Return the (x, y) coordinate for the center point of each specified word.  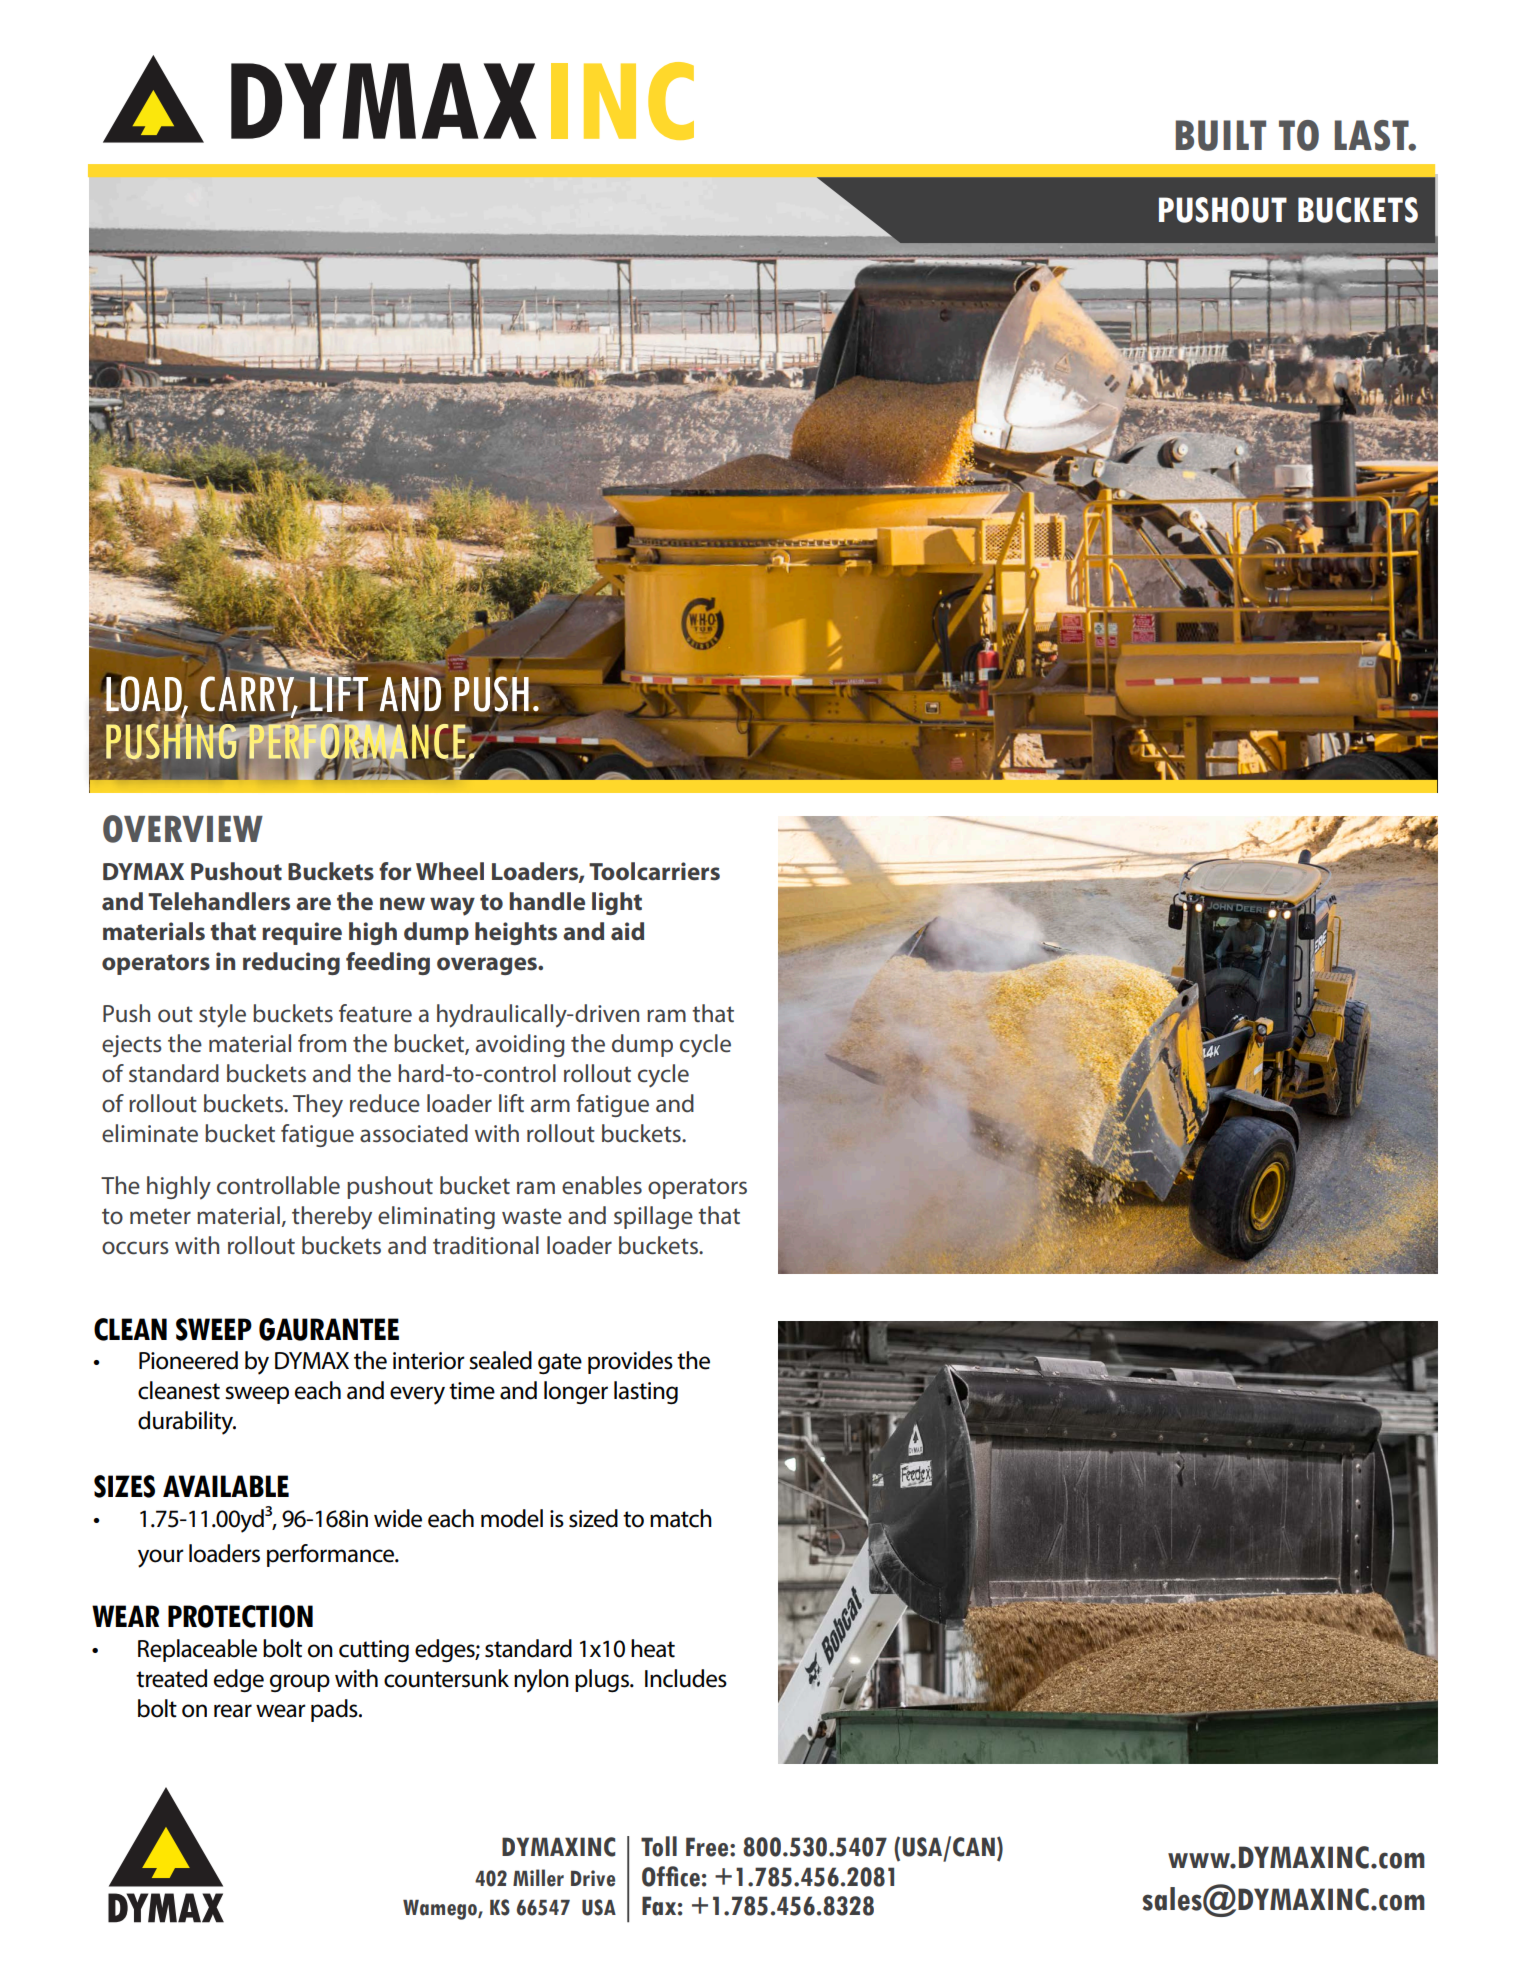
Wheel (450, 871)
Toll (659, 1846)
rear (233, 1711)
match (681, 1518)
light (617, 903)
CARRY (248, 694)
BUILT (1221, 135)
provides (630, 1362)
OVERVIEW (183, 829)
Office (671, 1876)
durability (187, 1423)
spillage (653, 1217)
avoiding (520, 1045)
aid (627, 931)
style (222, 1016)
